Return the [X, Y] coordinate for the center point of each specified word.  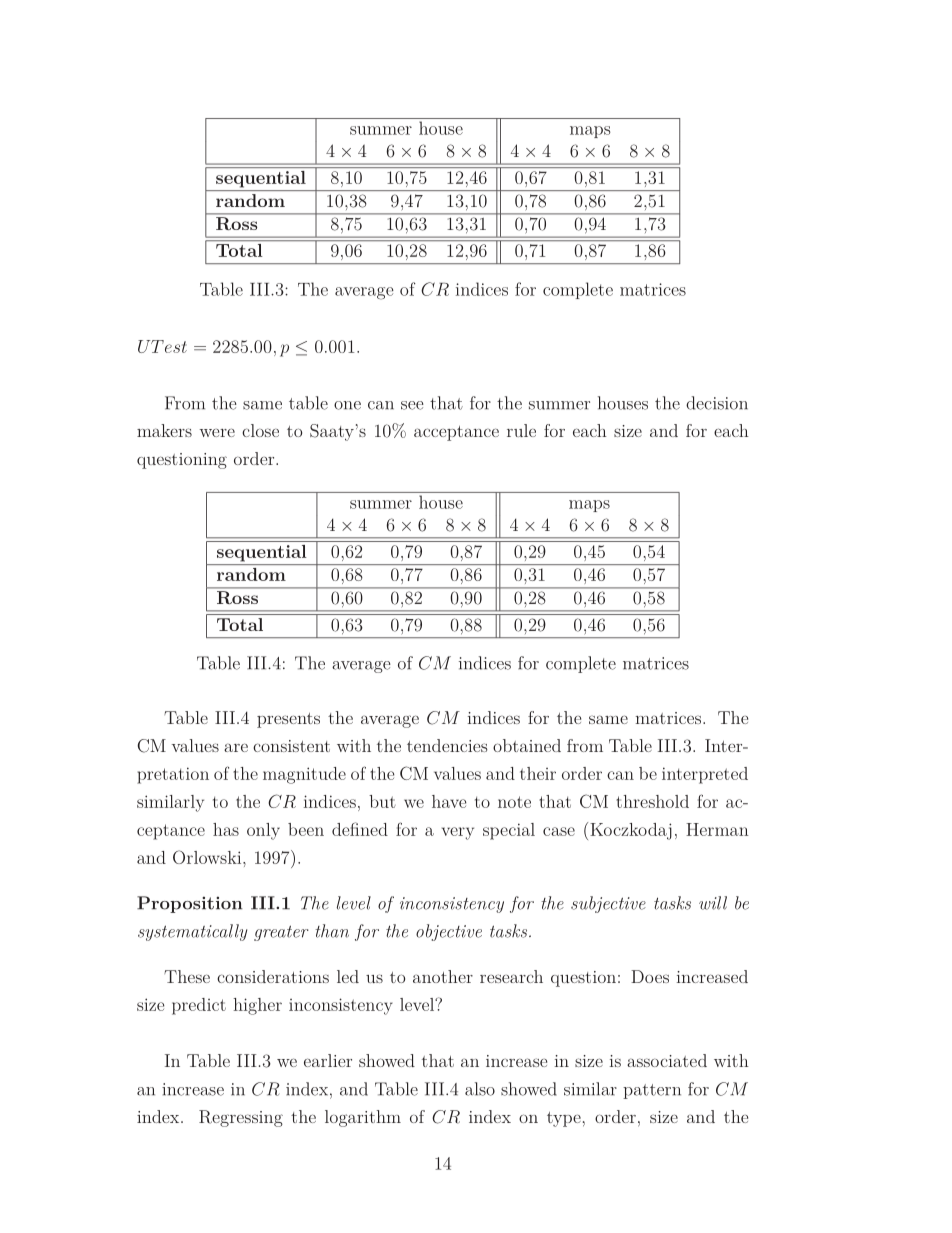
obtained [527, 745]
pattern [652, 1091]
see [412, 405]
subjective [608, 904]
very [458, 833]
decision [717, 403]
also [480, 1089]
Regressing [241, 1118]
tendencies [447, 745]
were [217, 432]
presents [288, 720]
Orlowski [208, 857]
